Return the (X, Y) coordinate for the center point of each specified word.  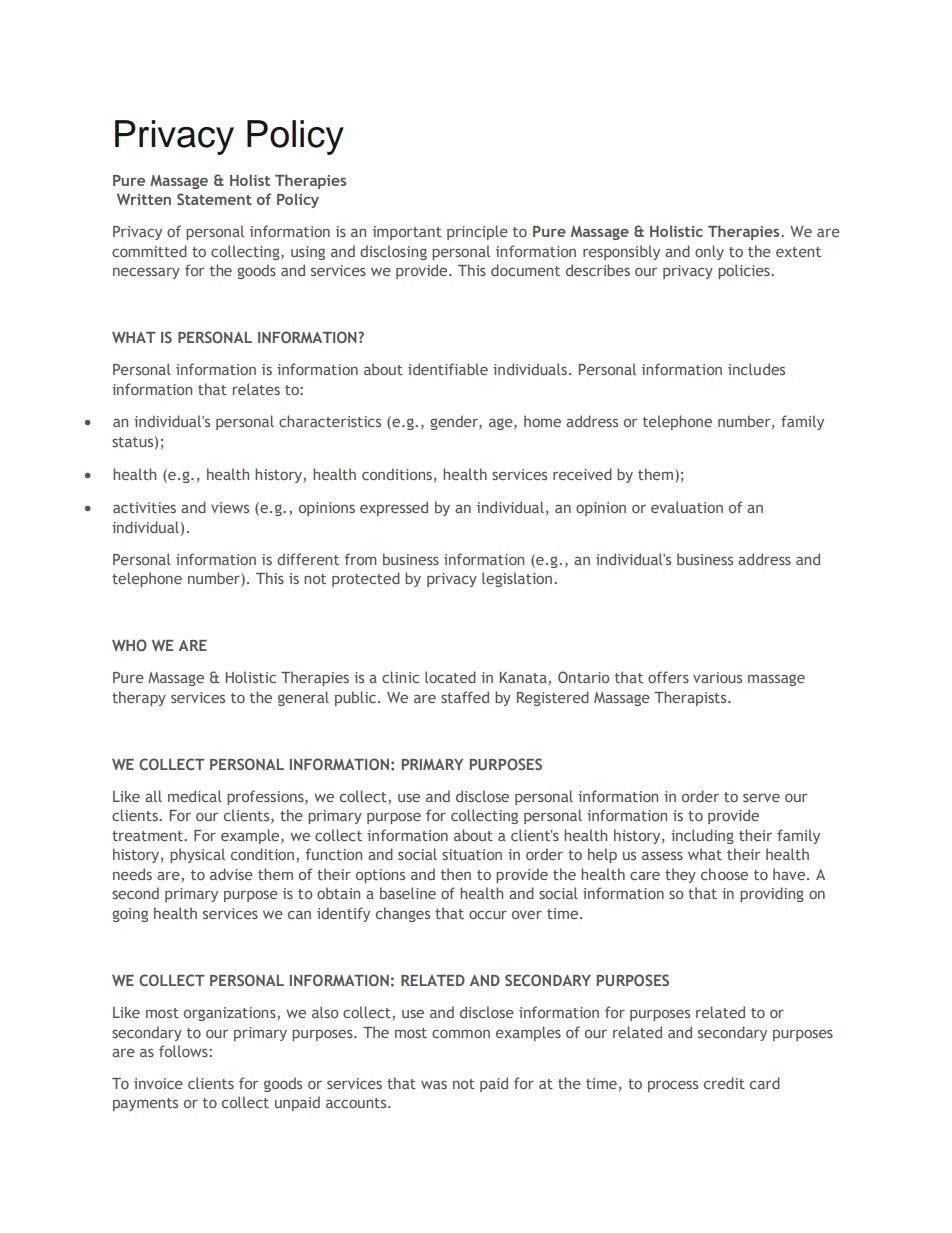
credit (724, 1083)
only (709, 252)
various (717, 677)
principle (477, 232)
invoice (158, 1083)
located (450, 677)
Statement (214, 199)
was (434, 1085)
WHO (129, 645)
